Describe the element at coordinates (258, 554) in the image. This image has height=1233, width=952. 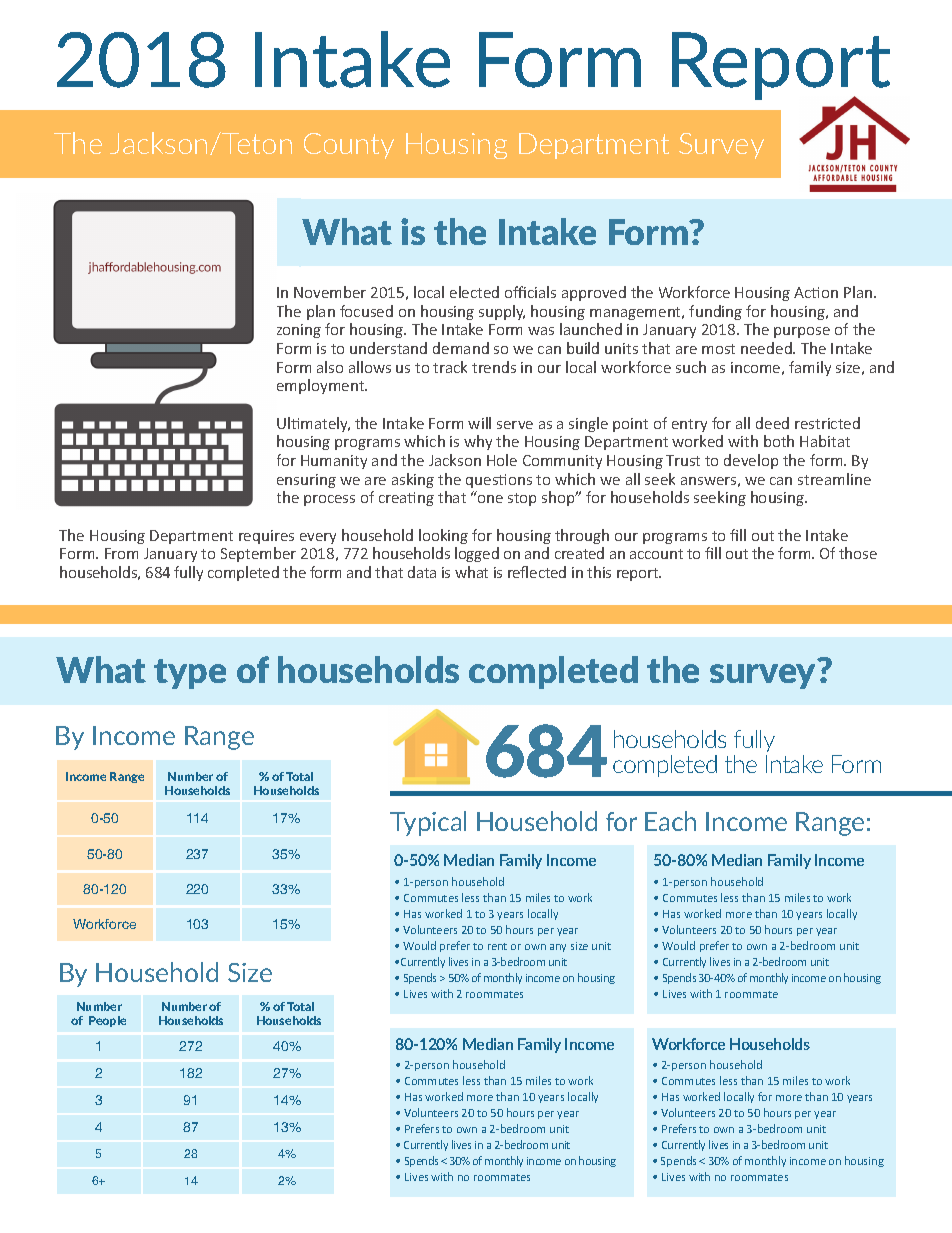
I see `September` at that location.
